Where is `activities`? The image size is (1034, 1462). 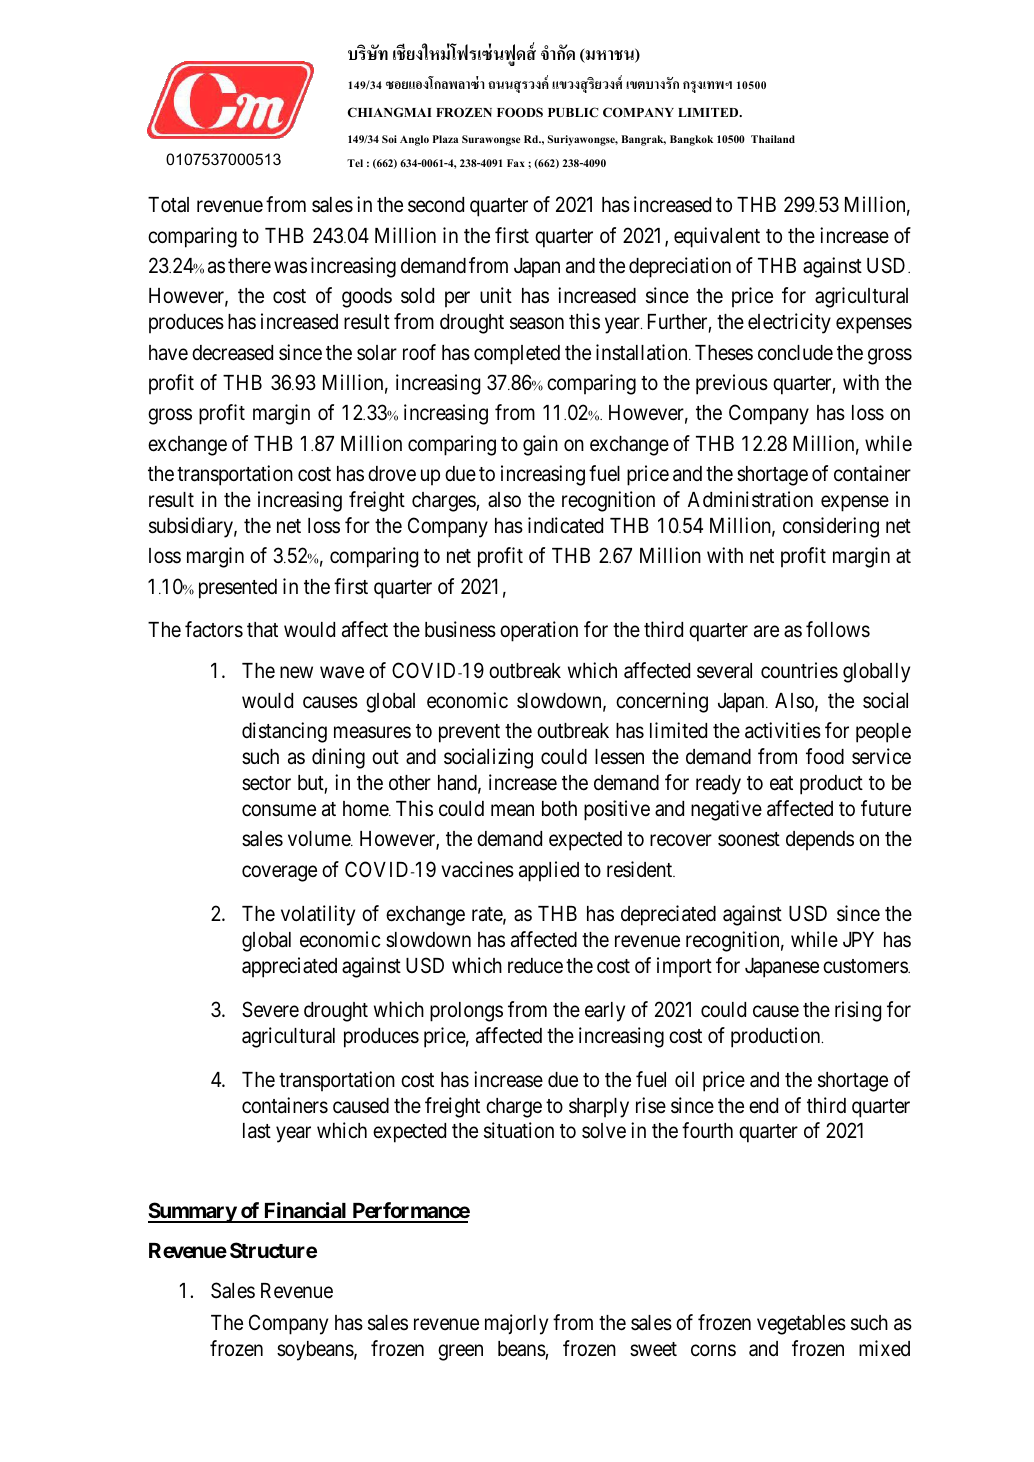 activities is located at coordinates (783, 730).
